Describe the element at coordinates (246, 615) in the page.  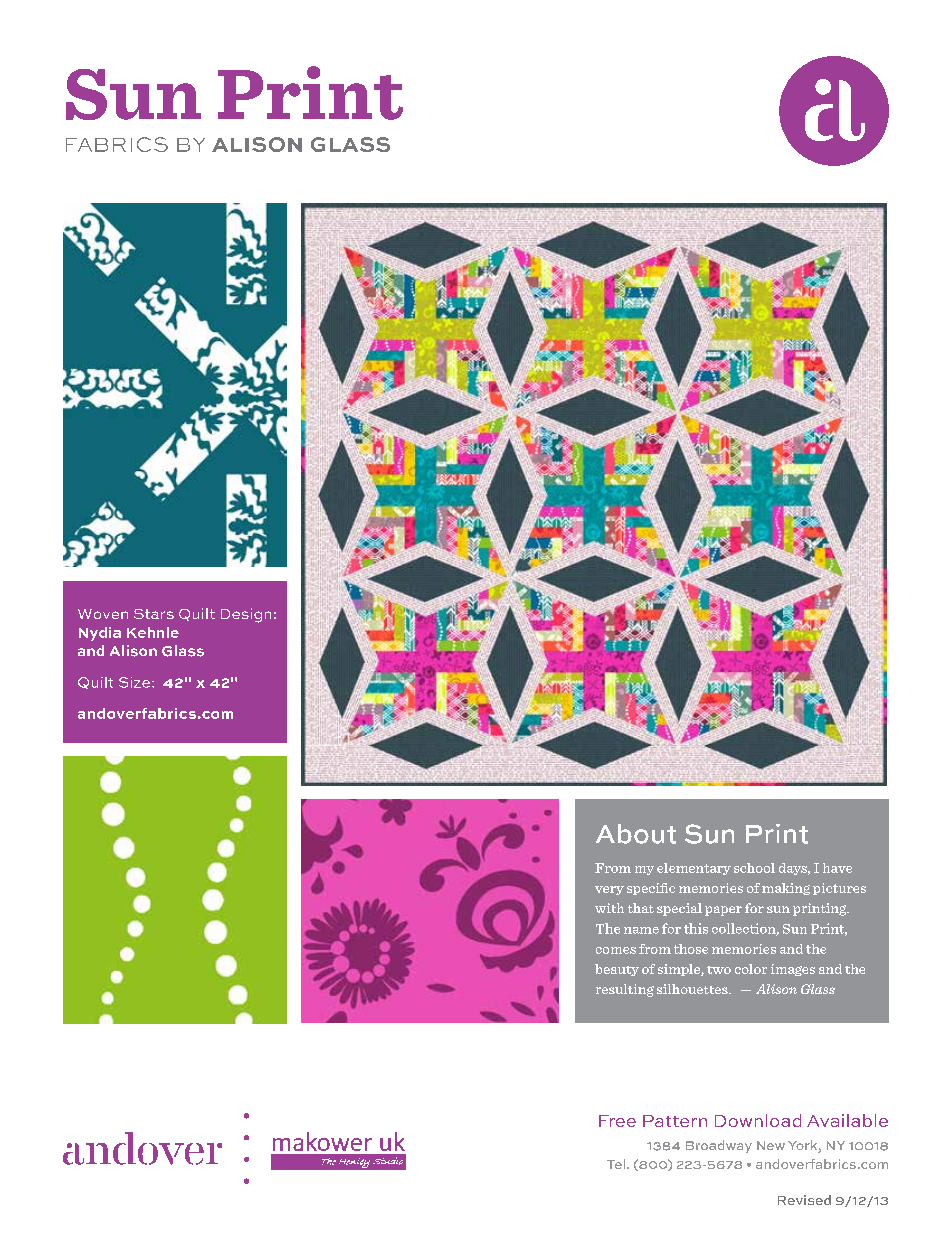
I see `Design` at that location.
